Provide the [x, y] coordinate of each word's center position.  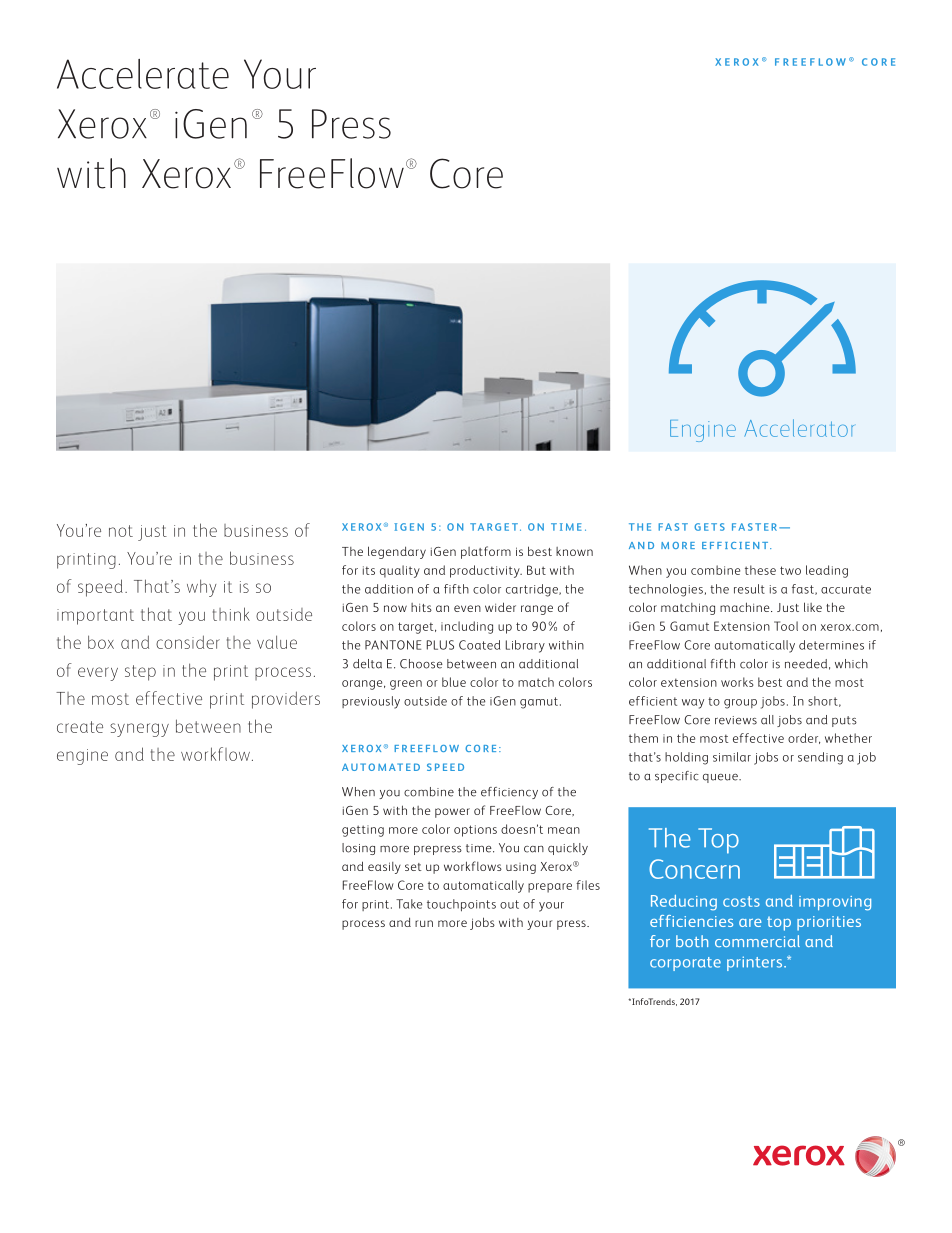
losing [358, 849]
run [424, 923]
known [574, 551]
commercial [757, 941]
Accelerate [143, 74]
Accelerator [799, 428]
